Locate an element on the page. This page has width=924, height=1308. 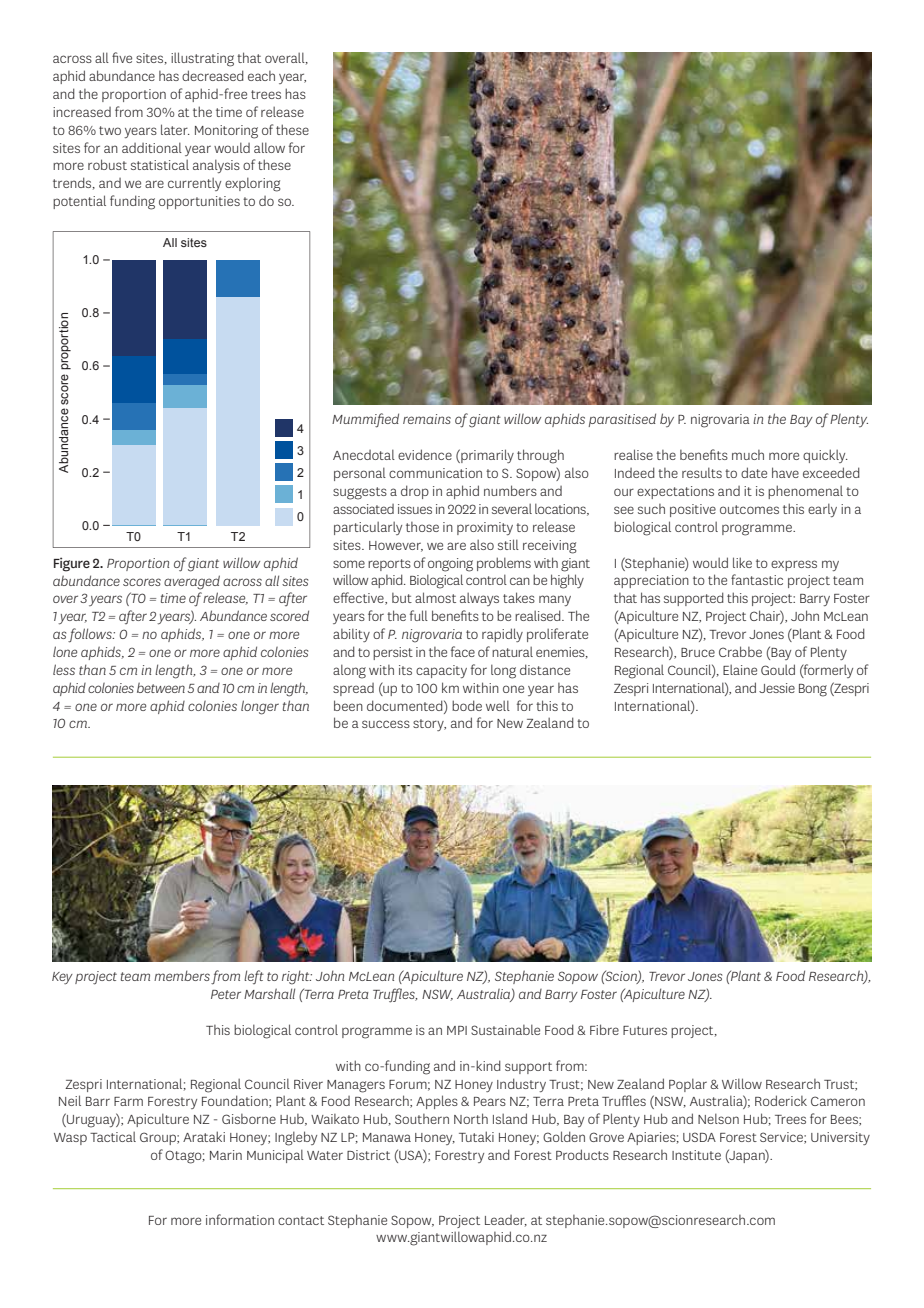
Jessie is located at coordinates (777, 688).
